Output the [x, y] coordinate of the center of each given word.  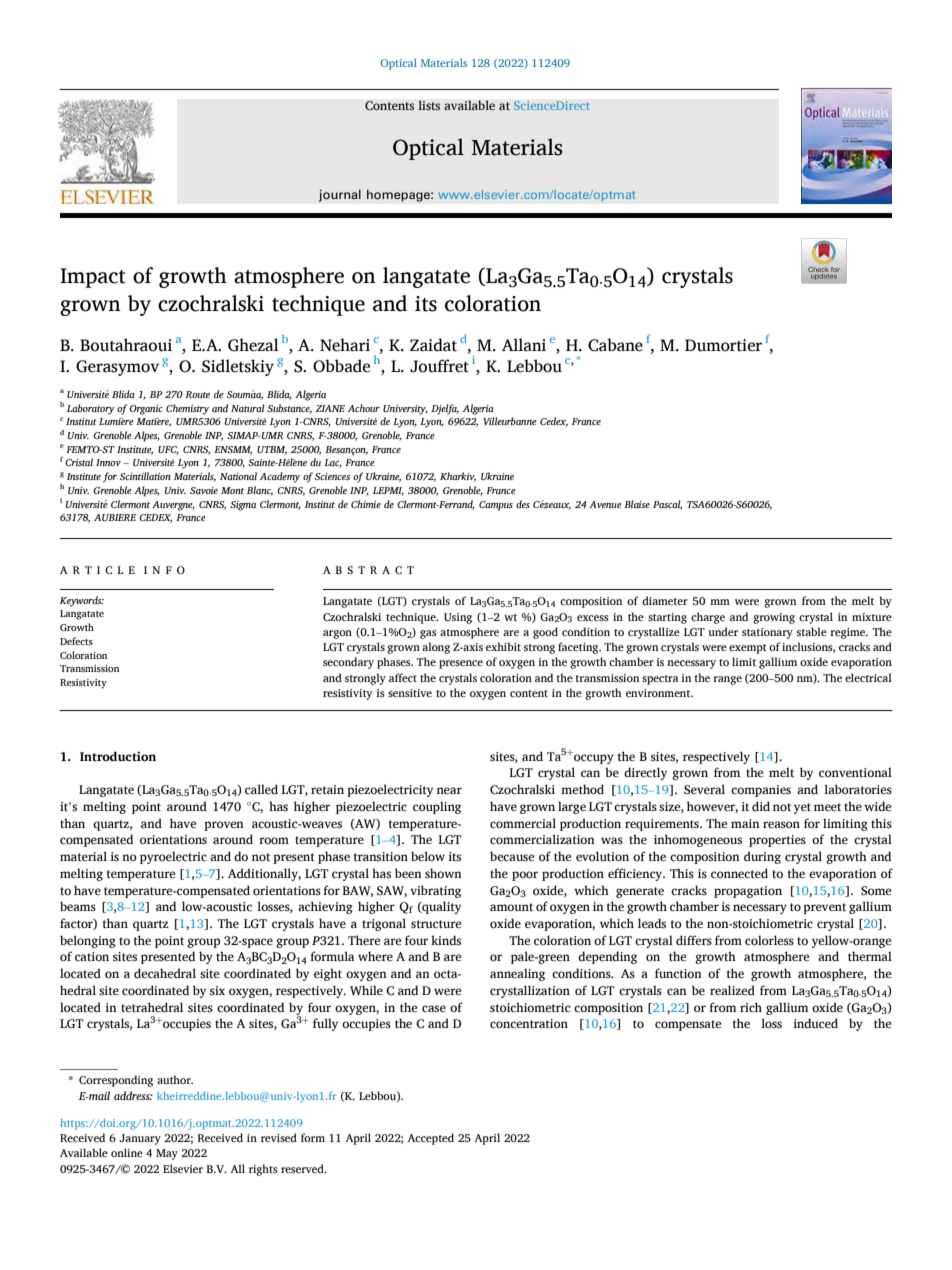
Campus [496, 506]
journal [340, 195]
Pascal [667, 505]
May [167, 1154]
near [449, 790]
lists [429, 105]
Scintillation [145, 476]
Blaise [637, 504]
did [761, 806]
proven [224, 826]
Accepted [430, 1139]
